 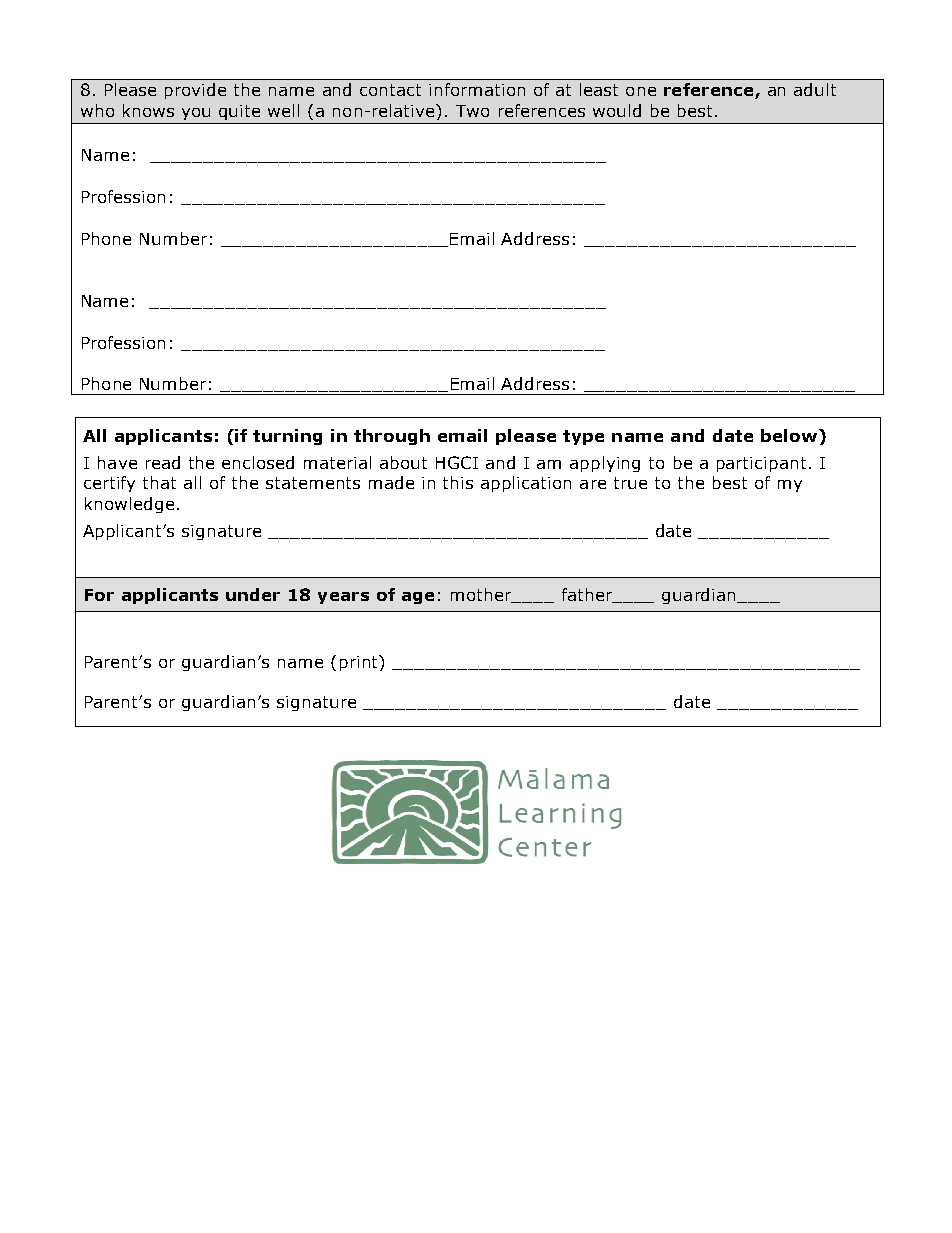 I want to click on adult, so click(x=815, y=89).
